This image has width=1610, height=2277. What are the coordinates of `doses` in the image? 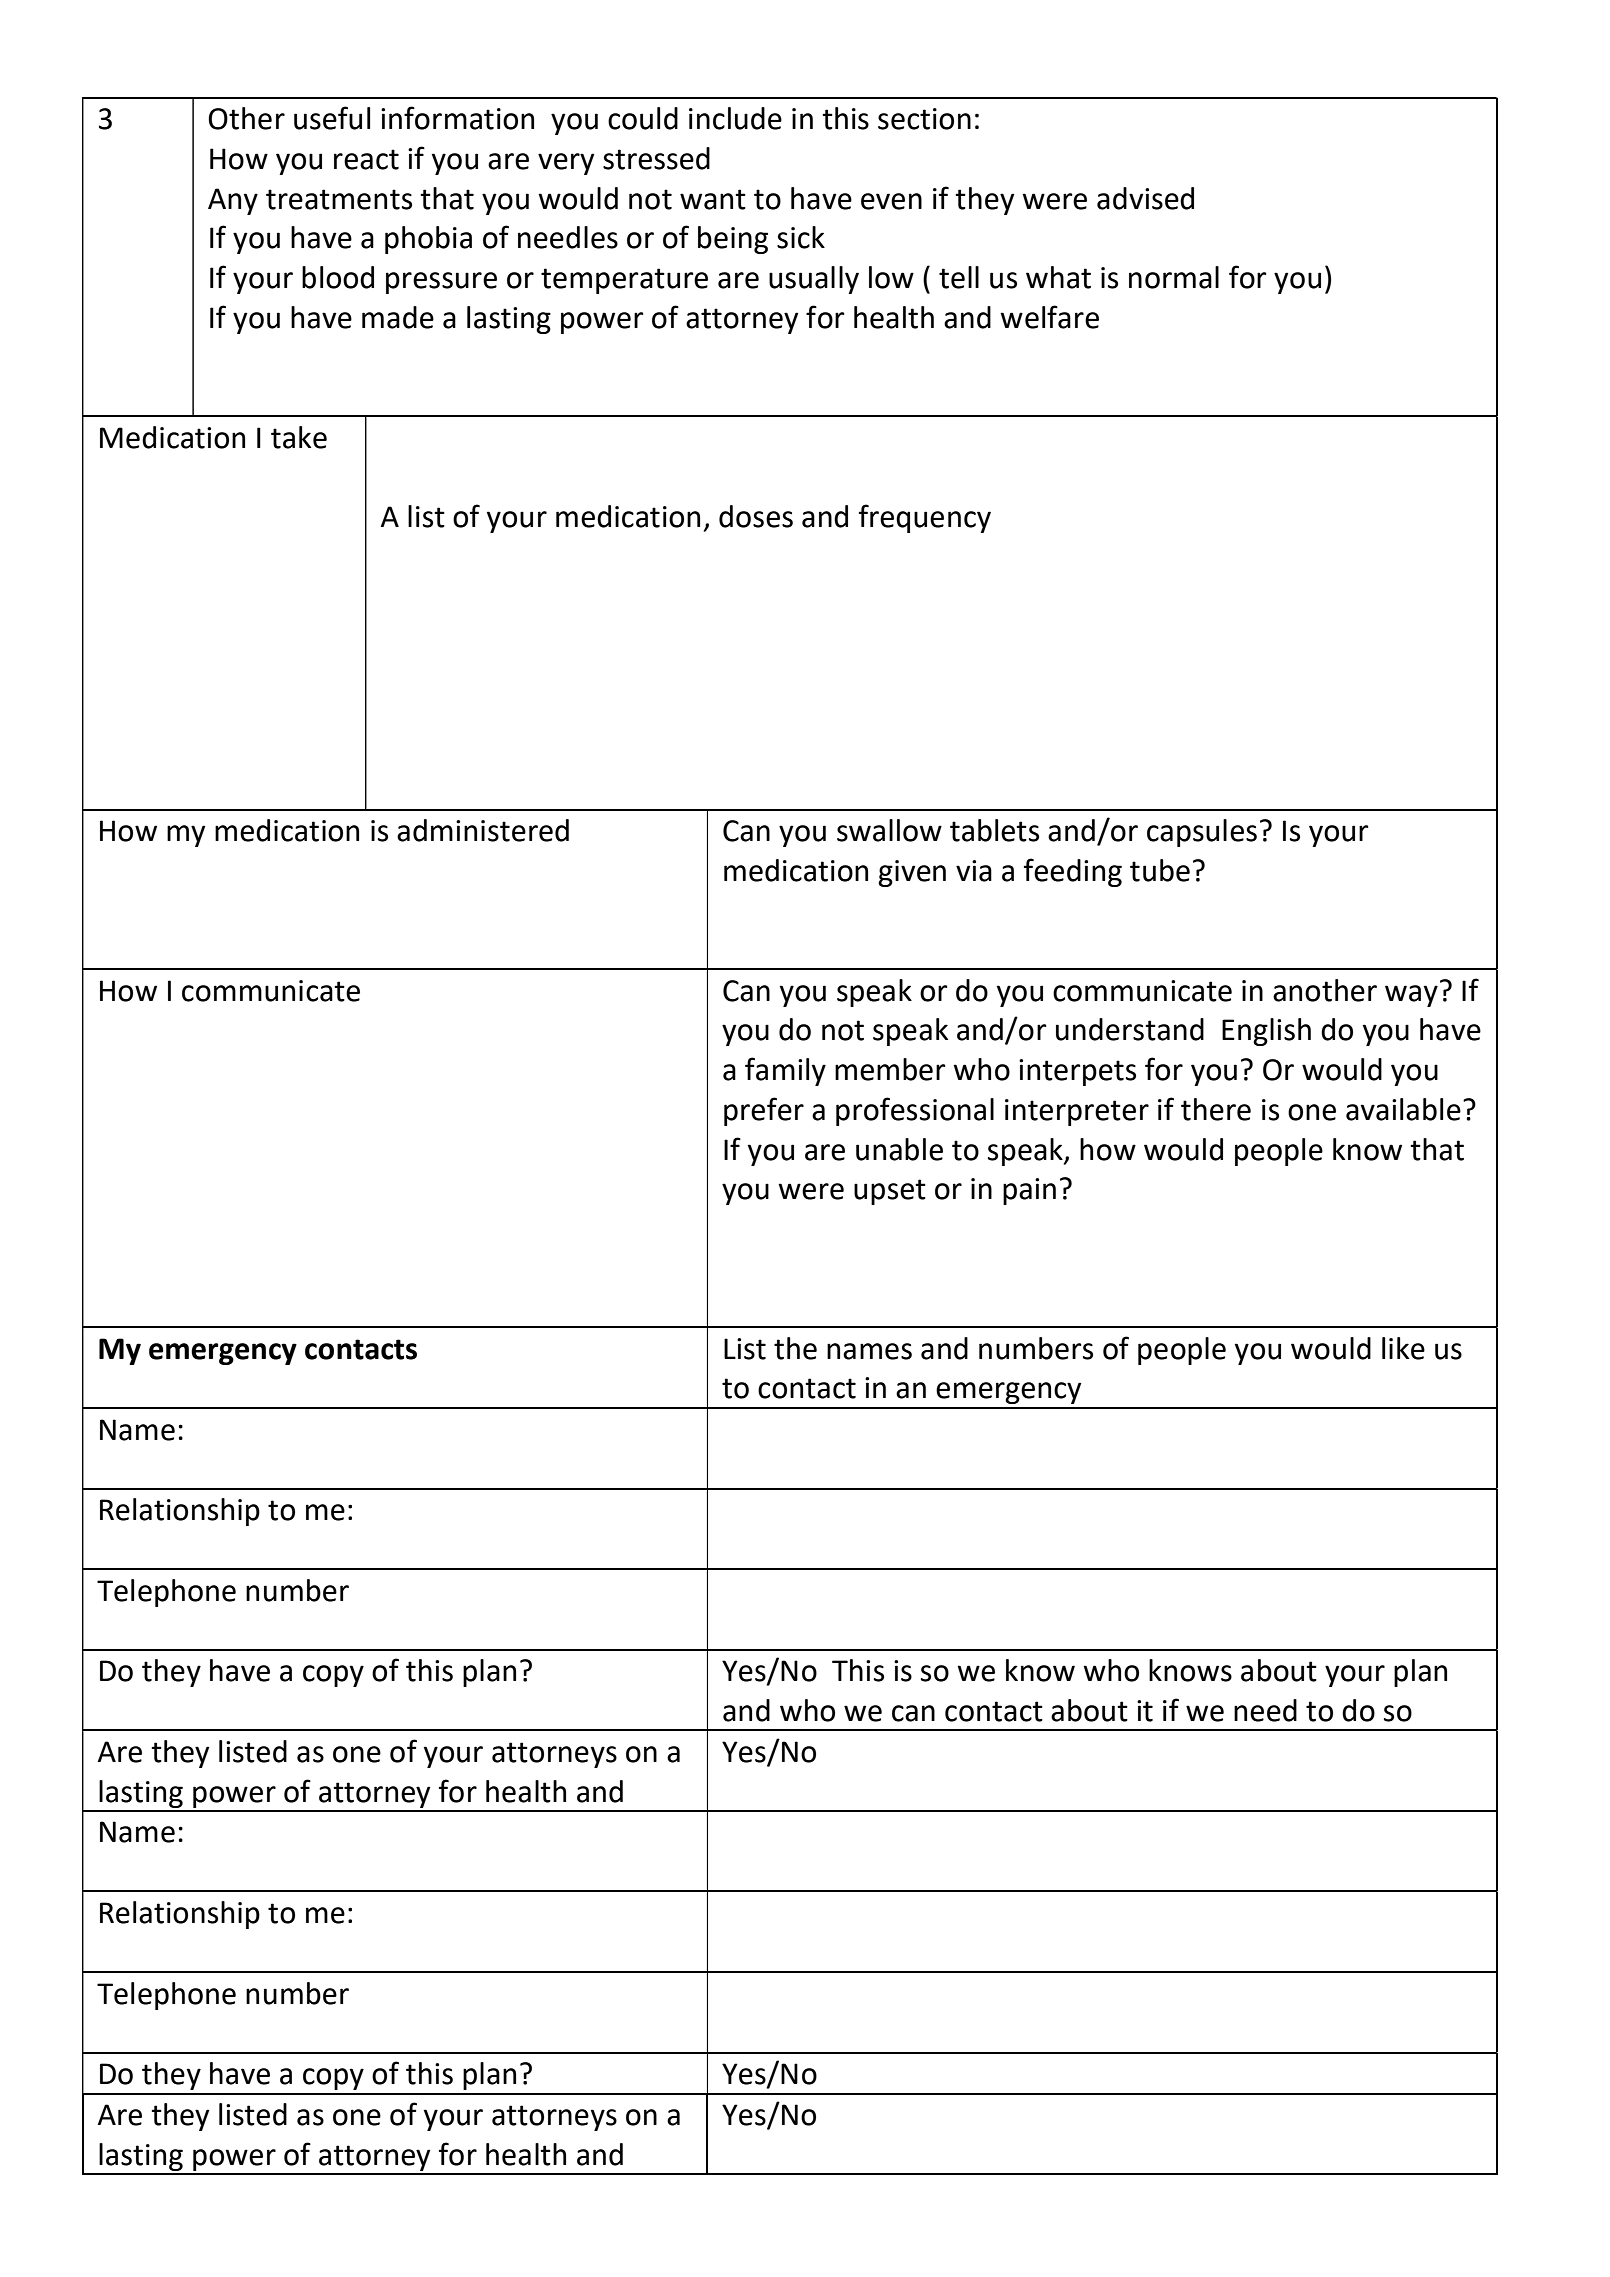 It's located at (756, 516).
